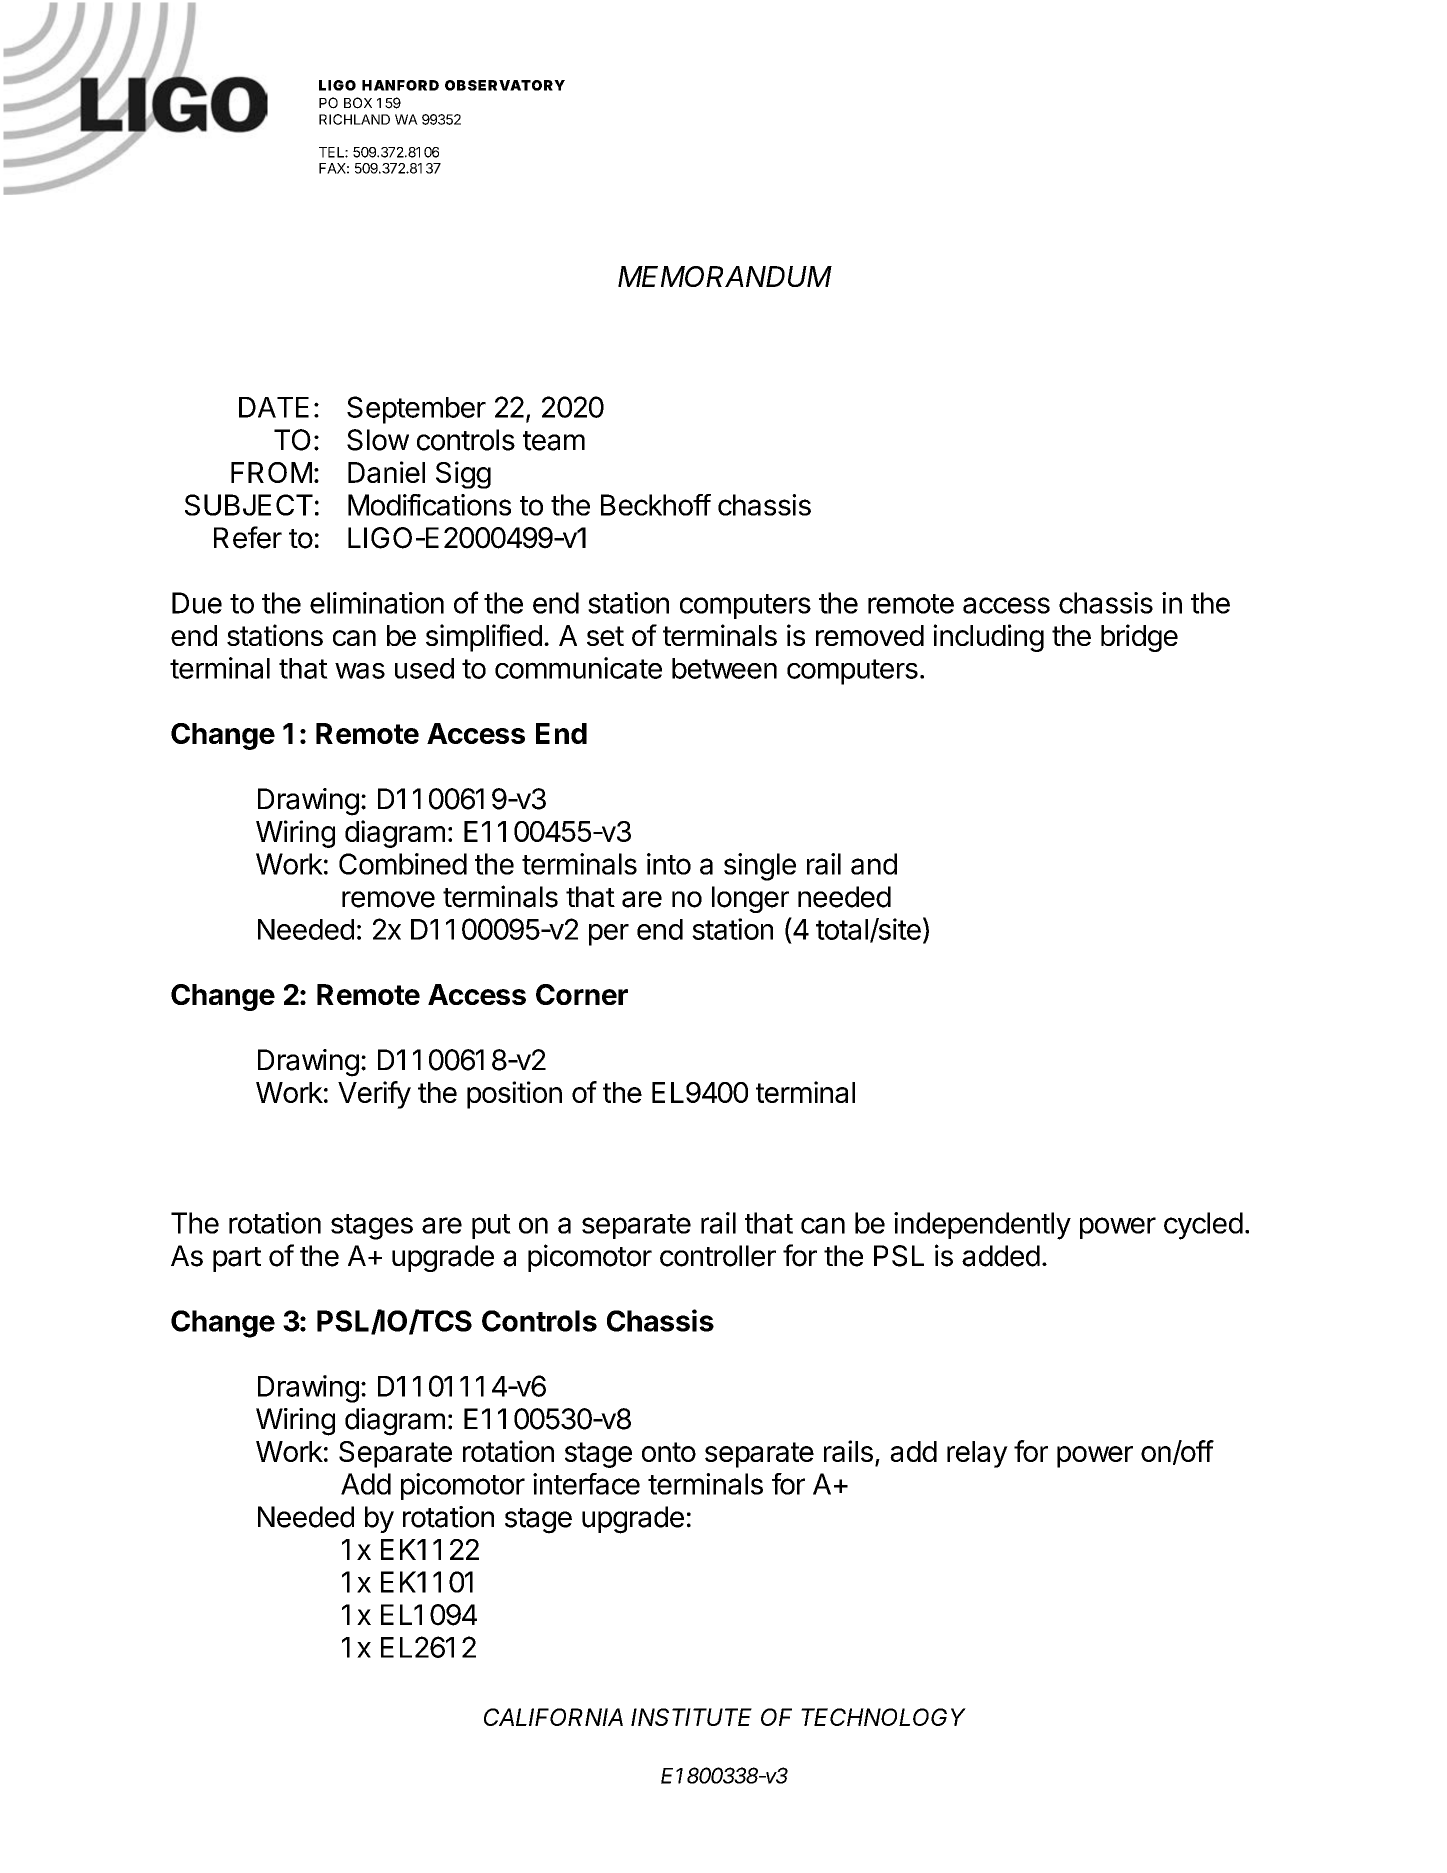  I want to click on between, so click(724, 668).
